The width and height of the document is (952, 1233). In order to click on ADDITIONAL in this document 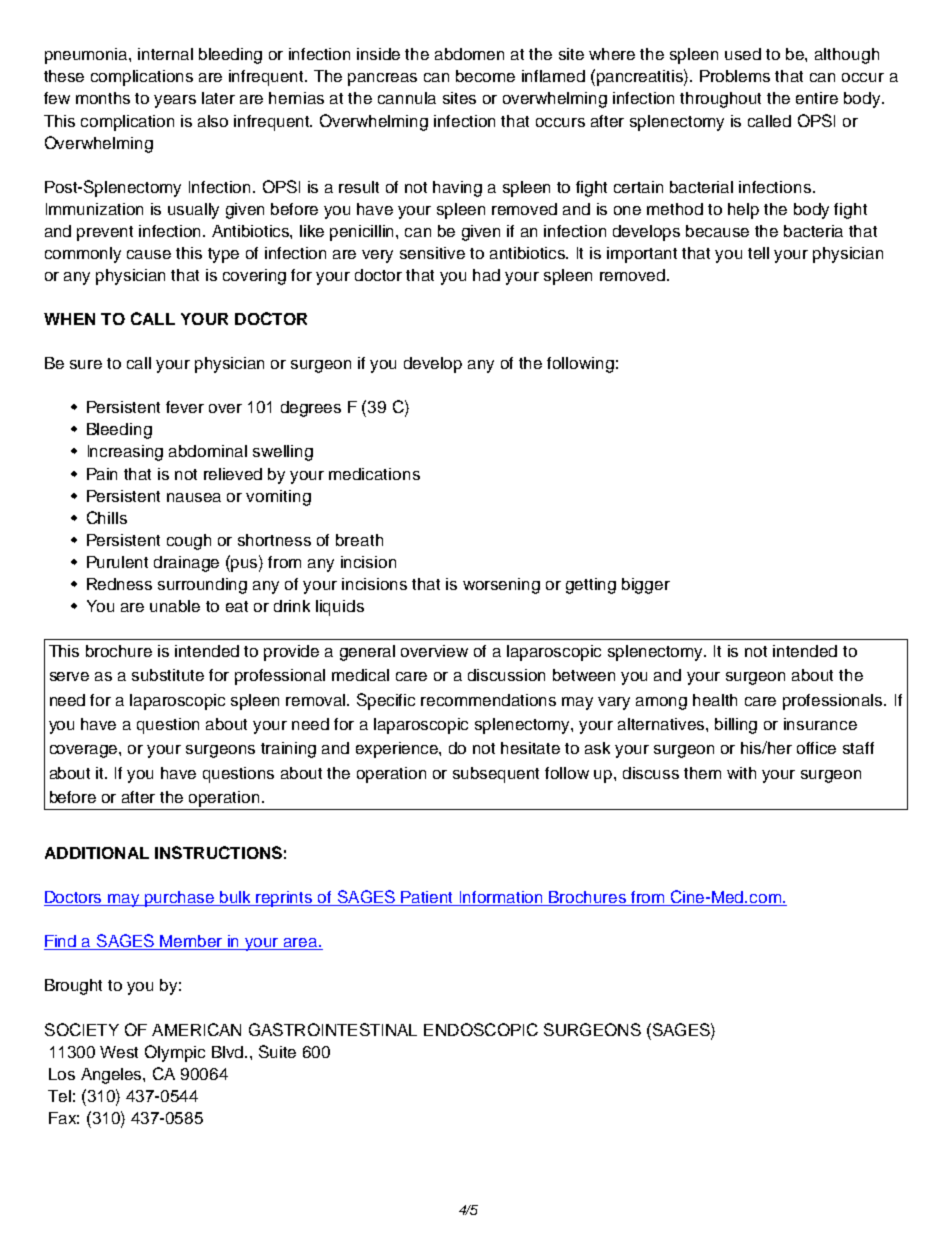, I will do `click(97, 853)`.
